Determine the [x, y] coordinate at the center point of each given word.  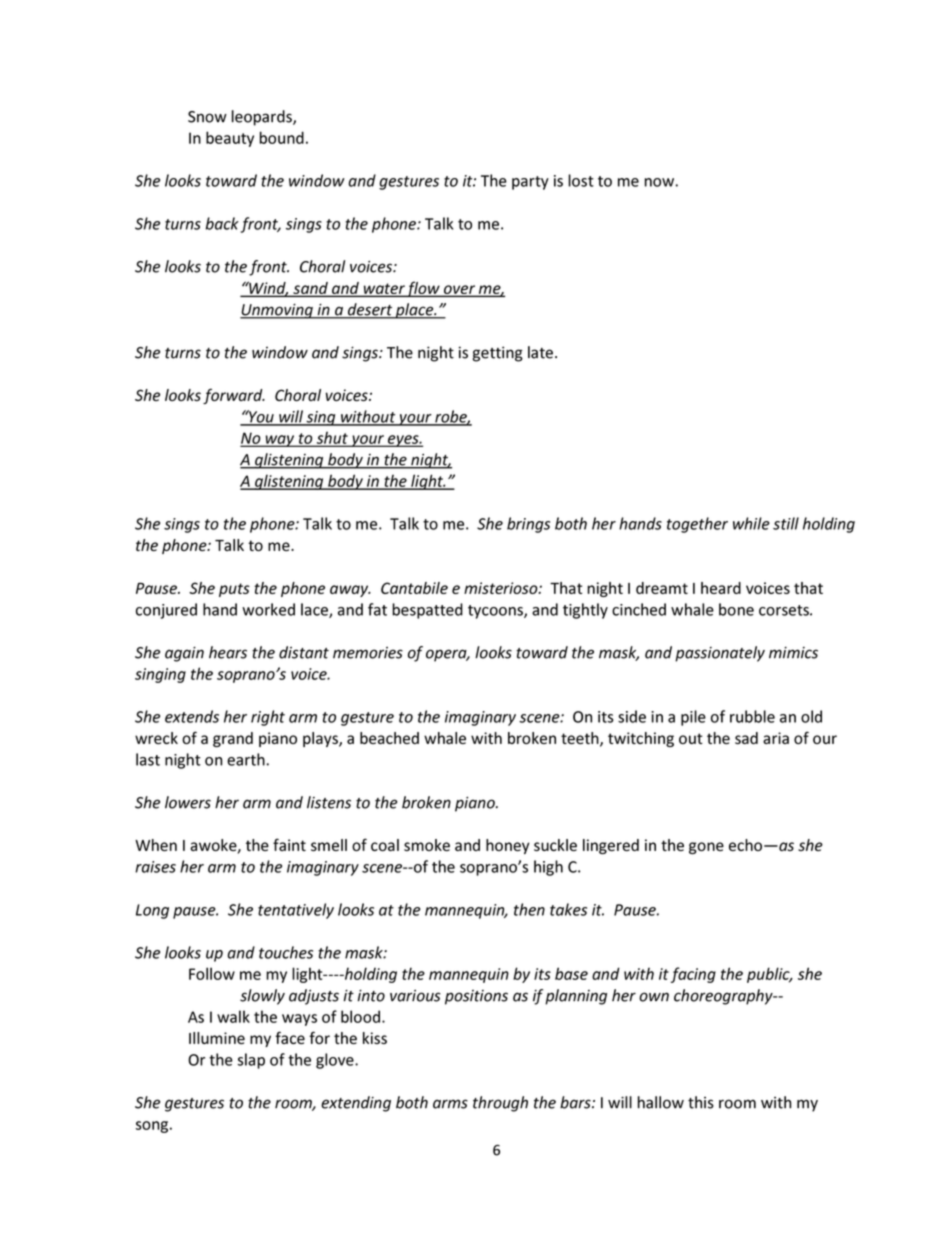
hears [228, 652]
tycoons [496, 612]
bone [736, 609]
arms [450, 1104]
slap [251, 1061]
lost [581, 180]
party [530, 183]
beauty [230, 139]
